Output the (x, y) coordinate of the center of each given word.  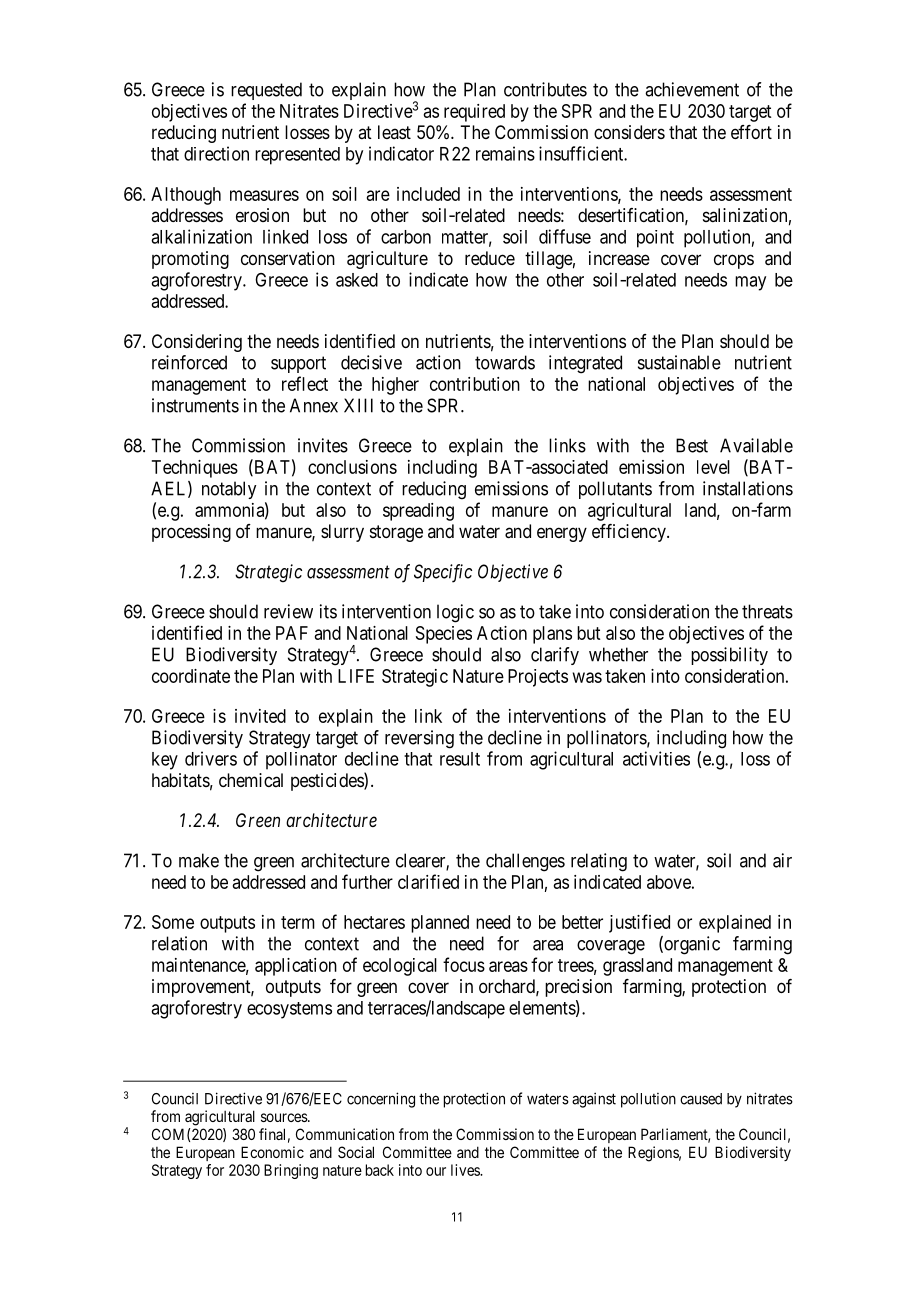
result (460, 759)
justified (639, 923)
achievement (692, 89)
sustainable (679, 362)
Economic (272, 1152)
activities (656, 758)
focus (464, 964)
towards (505, 362)
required (474, 113)
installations (748, 488)
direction (216, 153)
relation (179, 943)
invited (260, 716)
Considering (197, 343)
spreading (418, 512)
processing (191, 533)
